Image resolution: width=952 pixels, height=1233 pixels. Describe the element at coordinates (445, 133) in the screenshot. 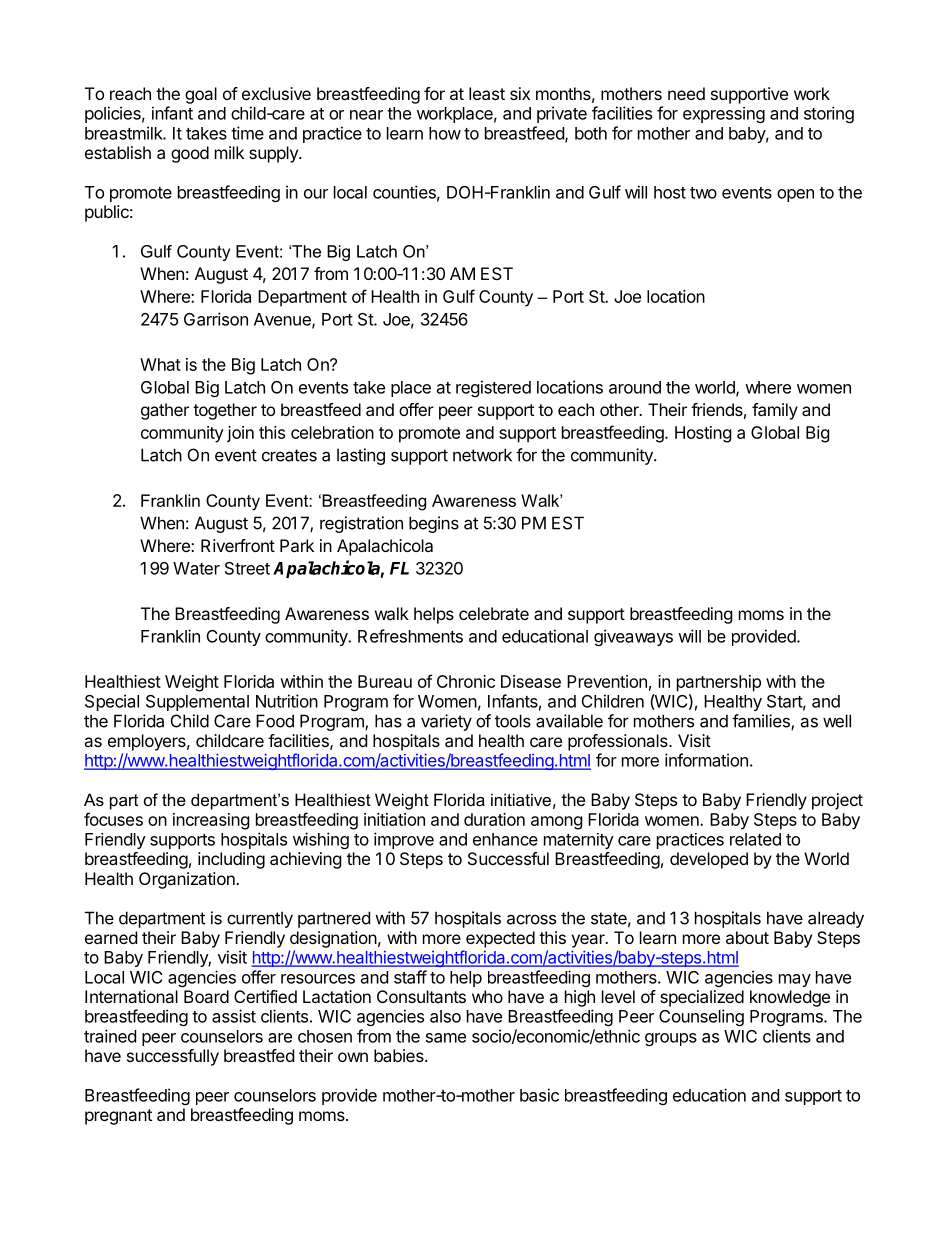

I see `how` at that location.
